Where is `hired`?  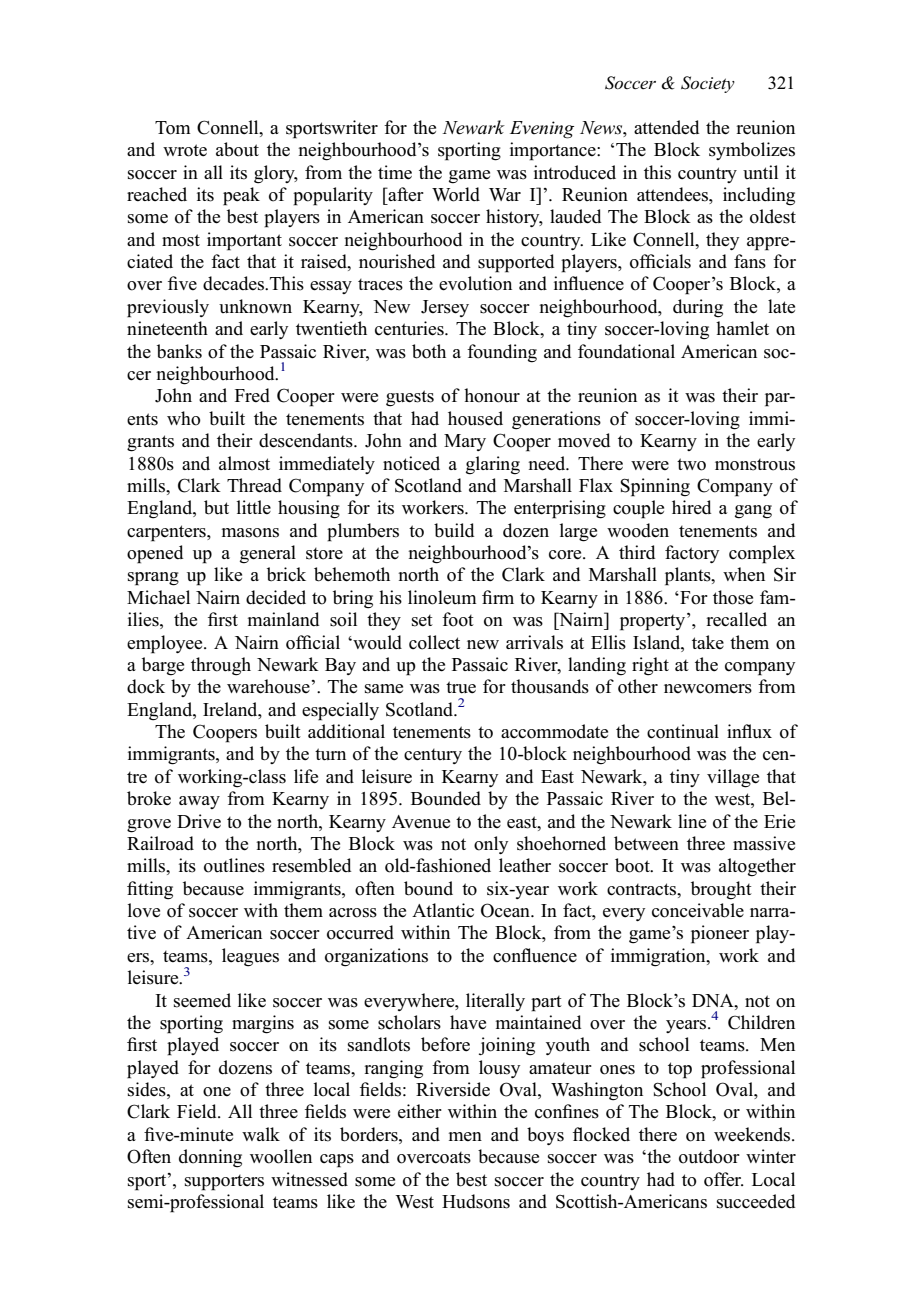
hired is located at coordinates (691, 507).
